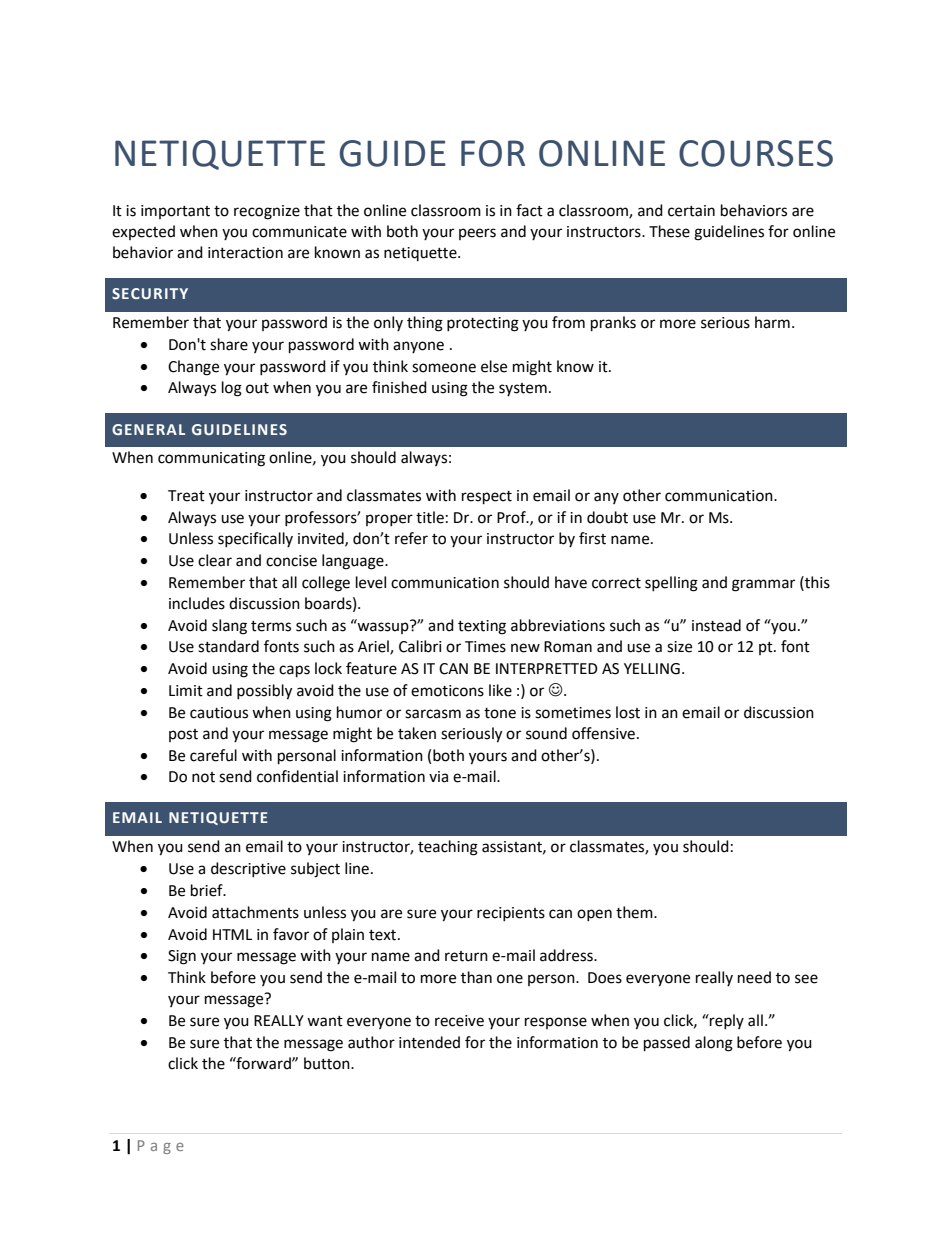  Describe the element at coordinates (716, 625) in the image. I see `instead` at that location.
